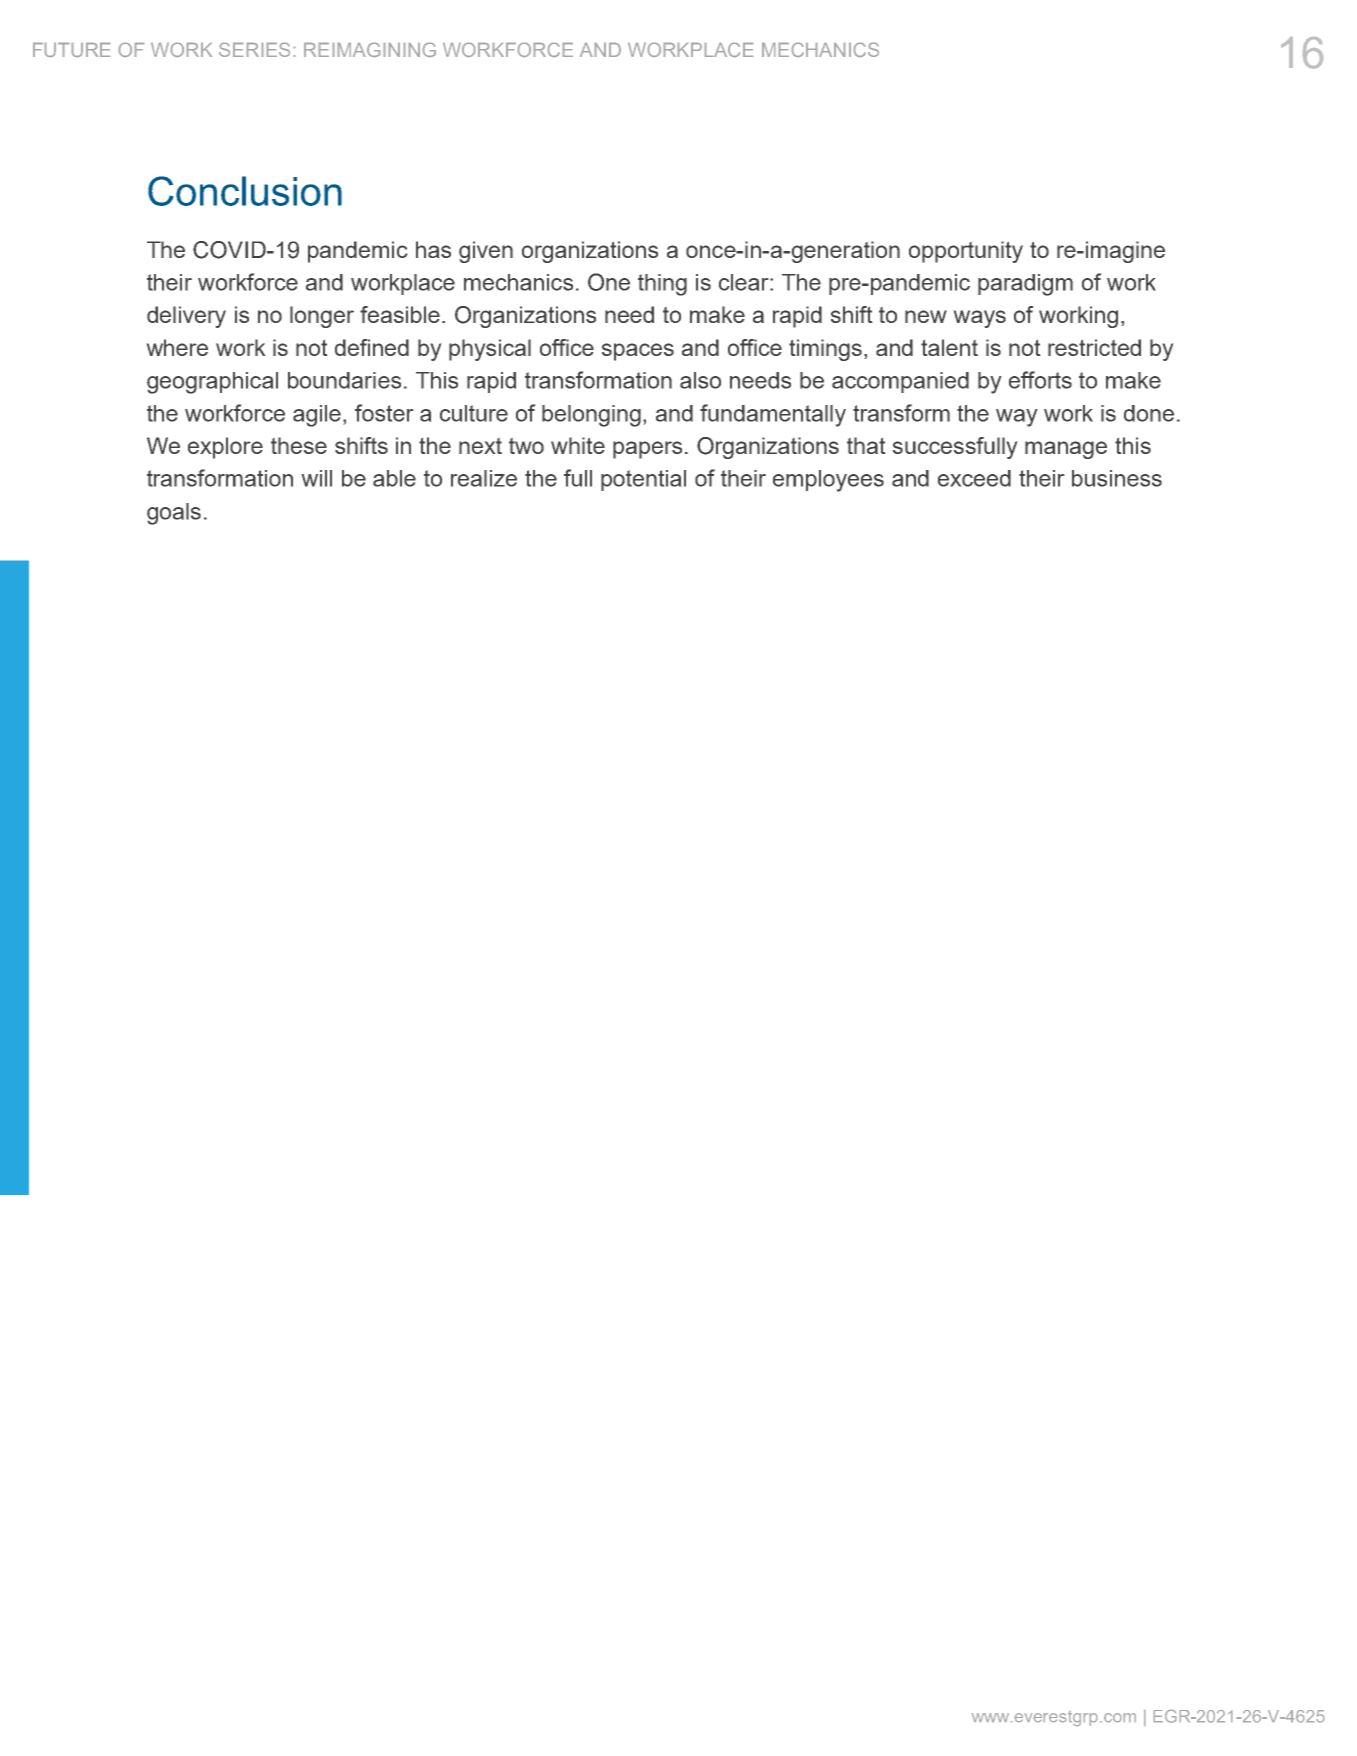  Describe the element at coordinates (966, 252) in the screenshot. I see `opportunity` at that location.
